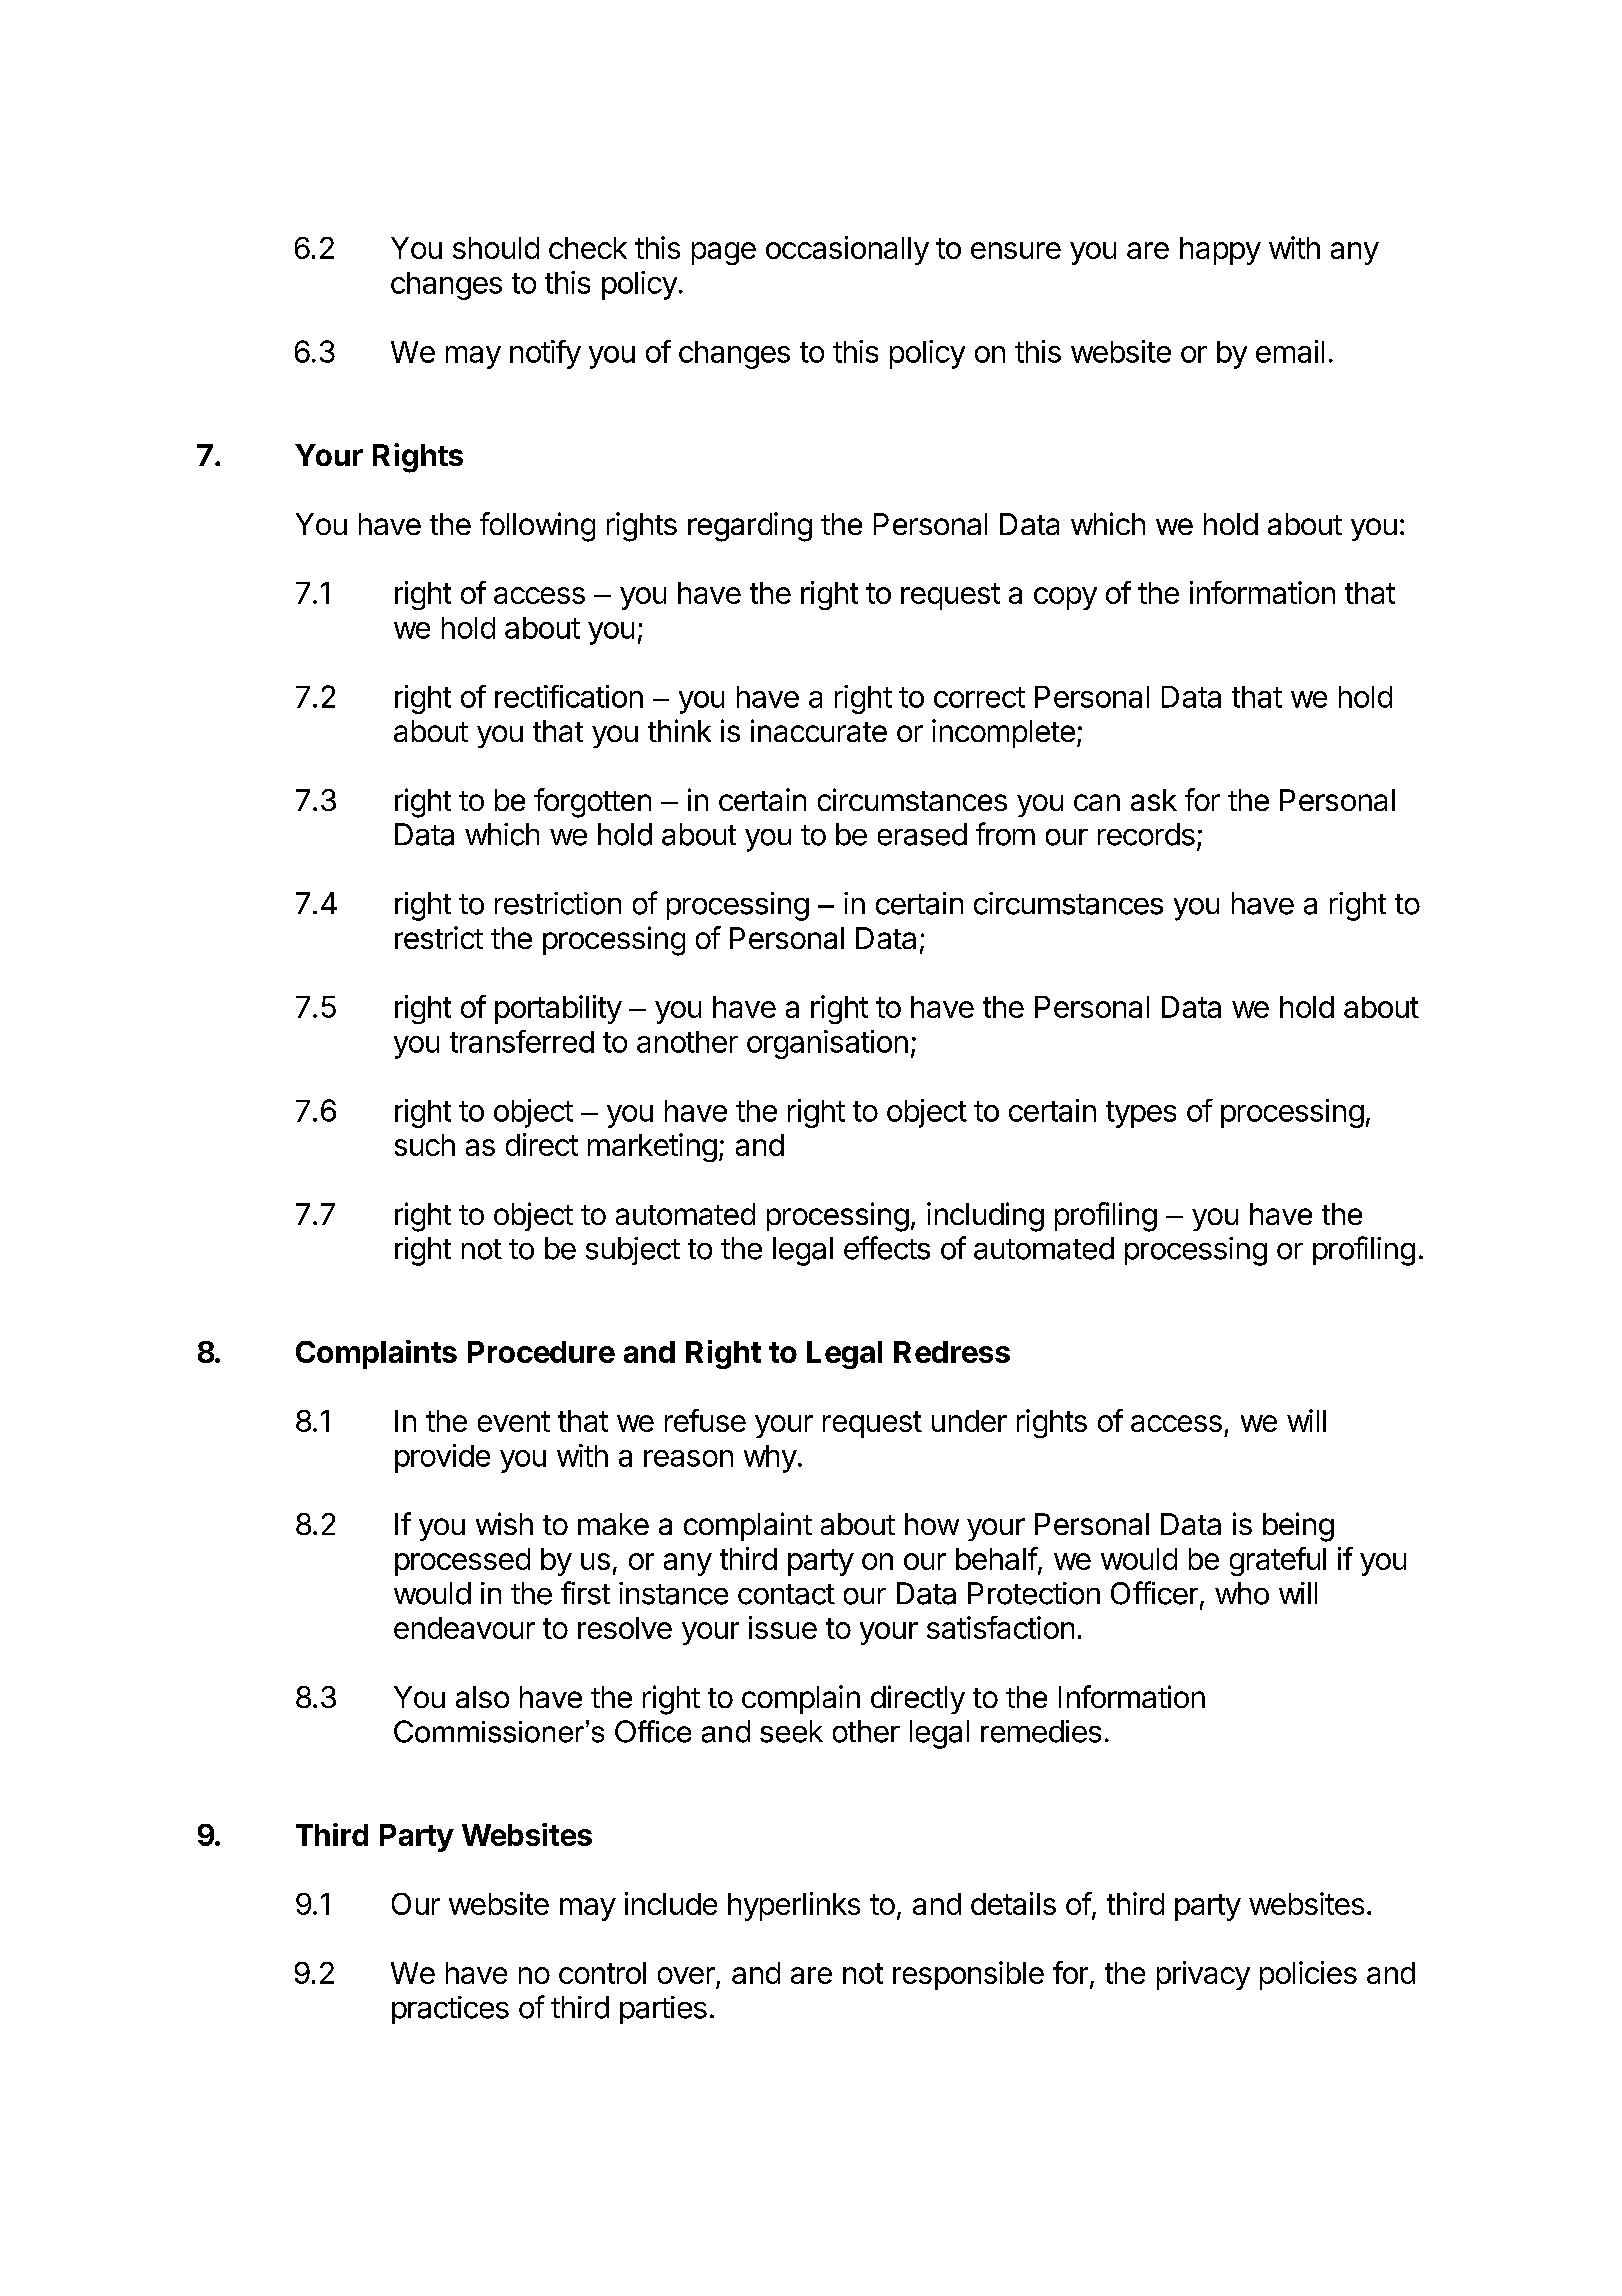  What do you see at coordinates (545, 354) in the page?
I see `notify` at bounding box center [545, 354].
